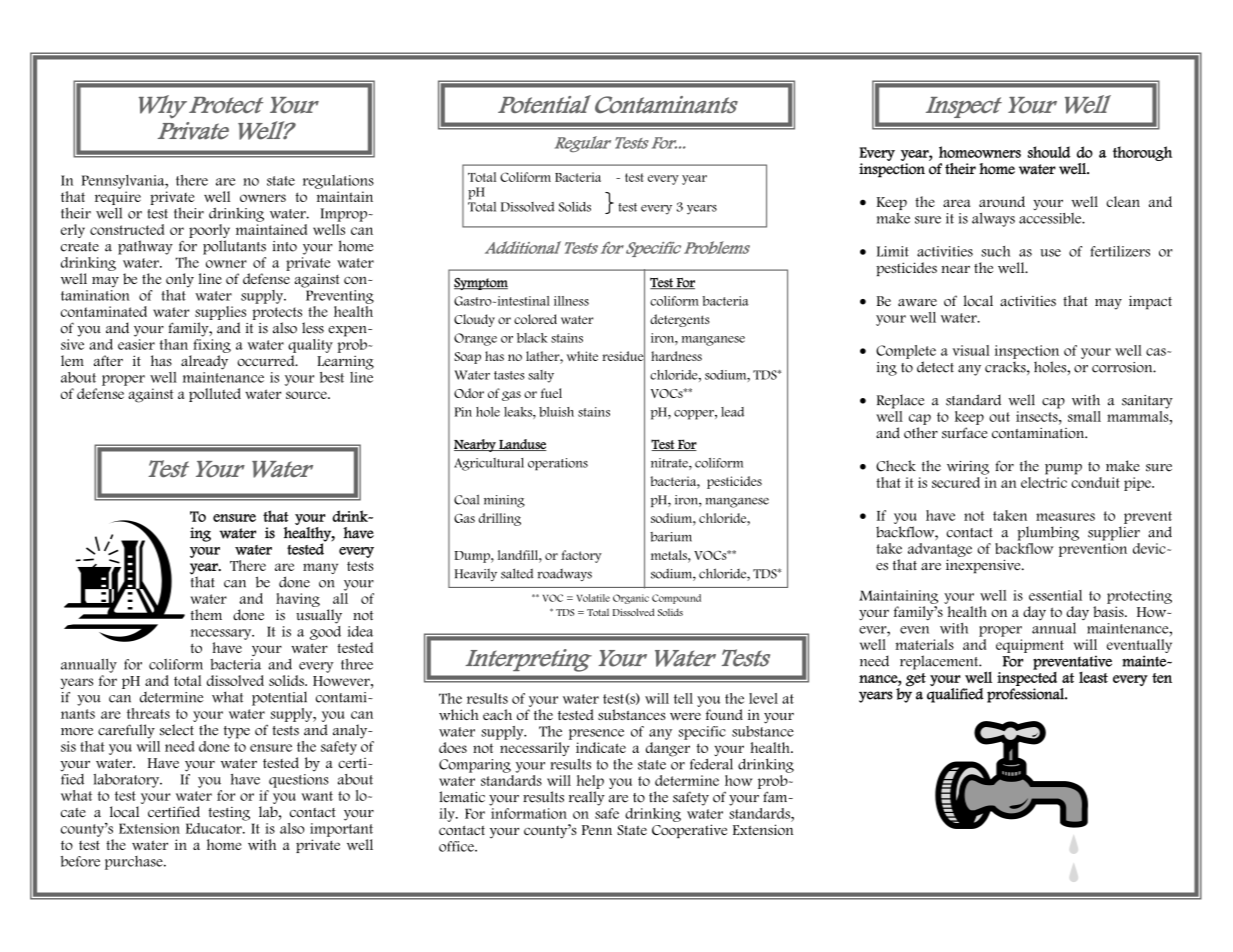  Describe the element at coordinates (206, 615) in the screenshot. I see `them` at that location.
